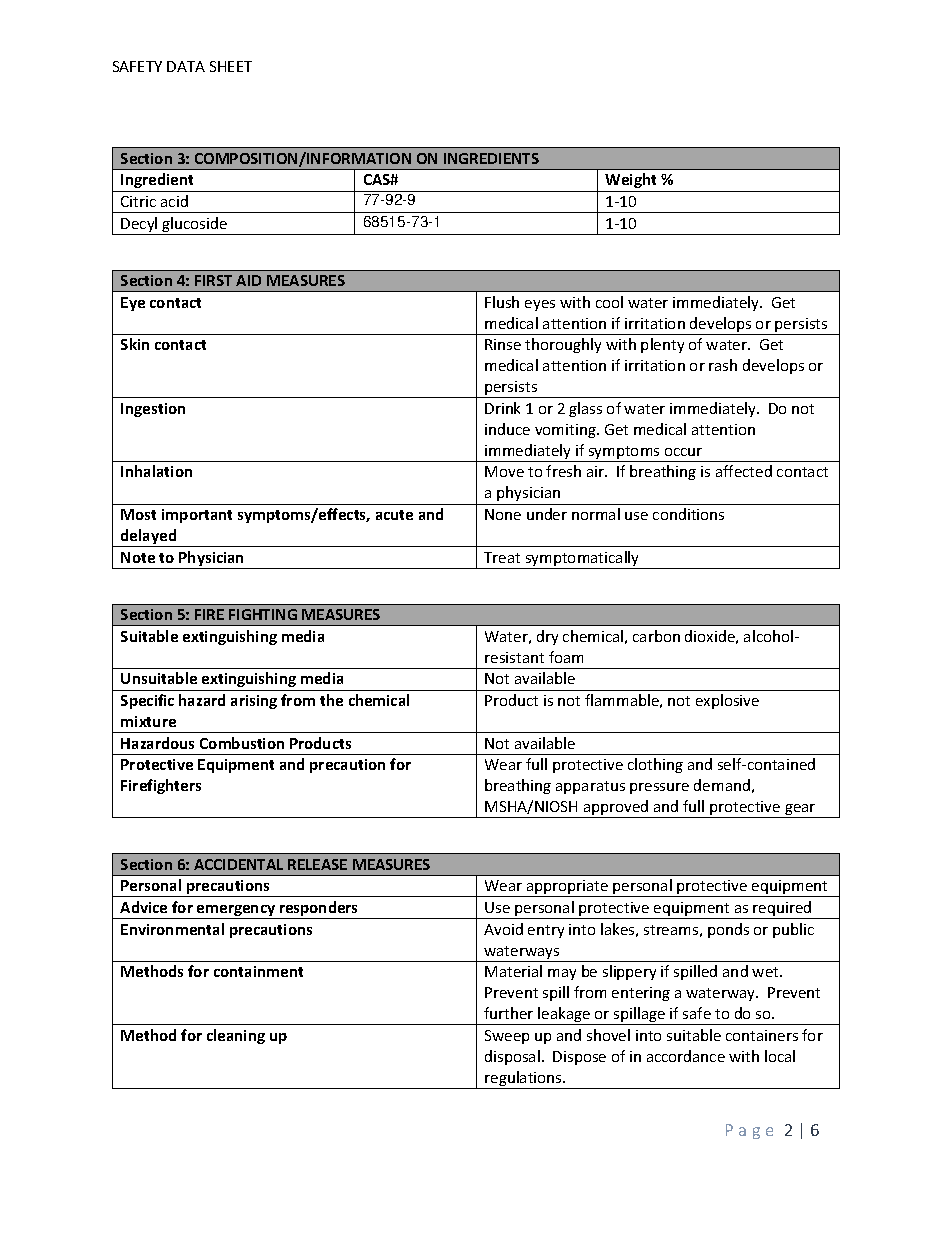 Image resolution: width=952 pixels, height=1233 pixels. Describe the element at coordinates (507, 1037) in the screenshot. I see `Sweep` at that location.
